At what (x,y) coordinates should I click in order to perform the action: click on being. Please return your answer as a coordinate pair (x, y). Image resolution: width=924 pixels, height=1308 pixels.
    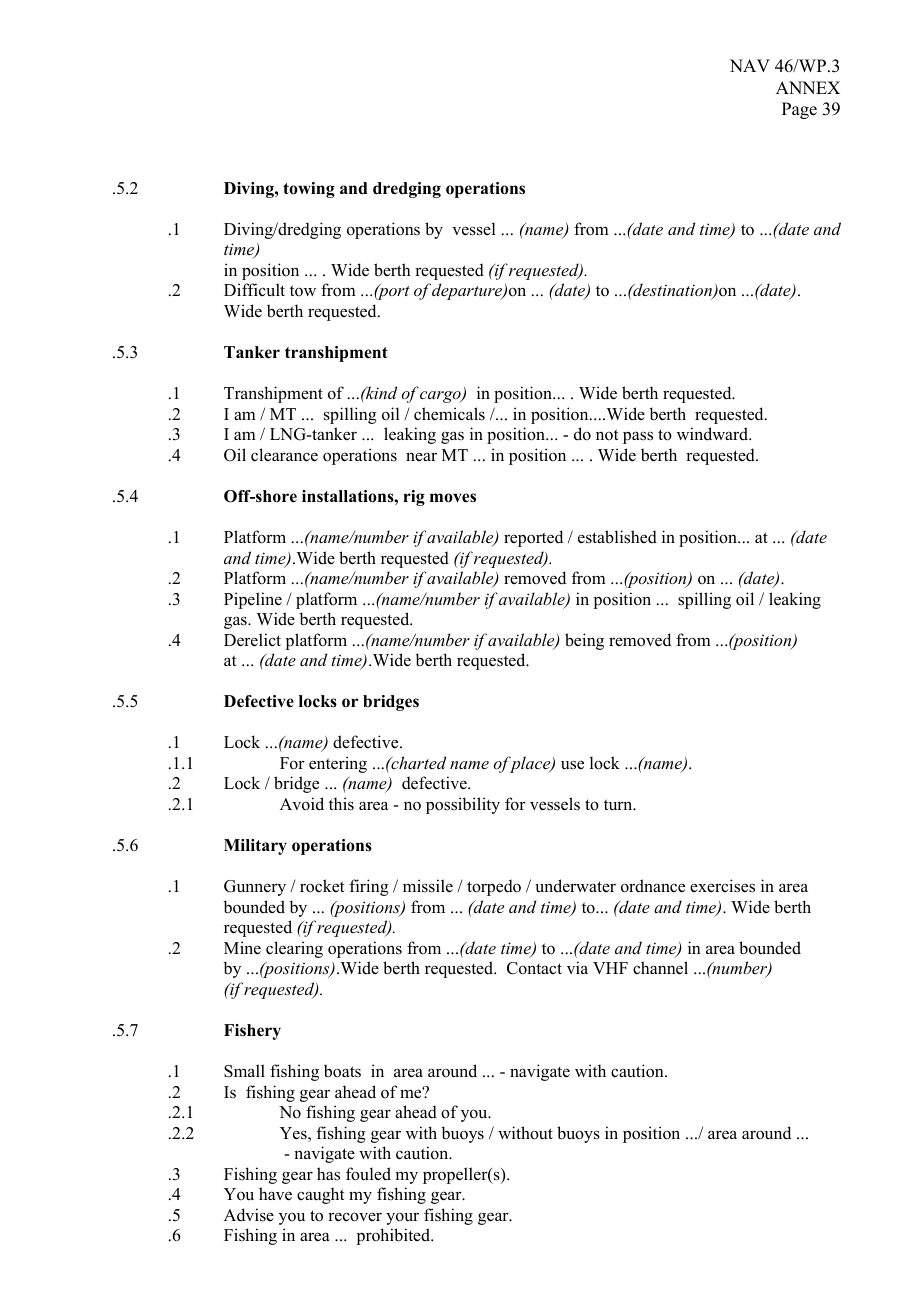
    Looking at the image, I should click on (584, 641).
